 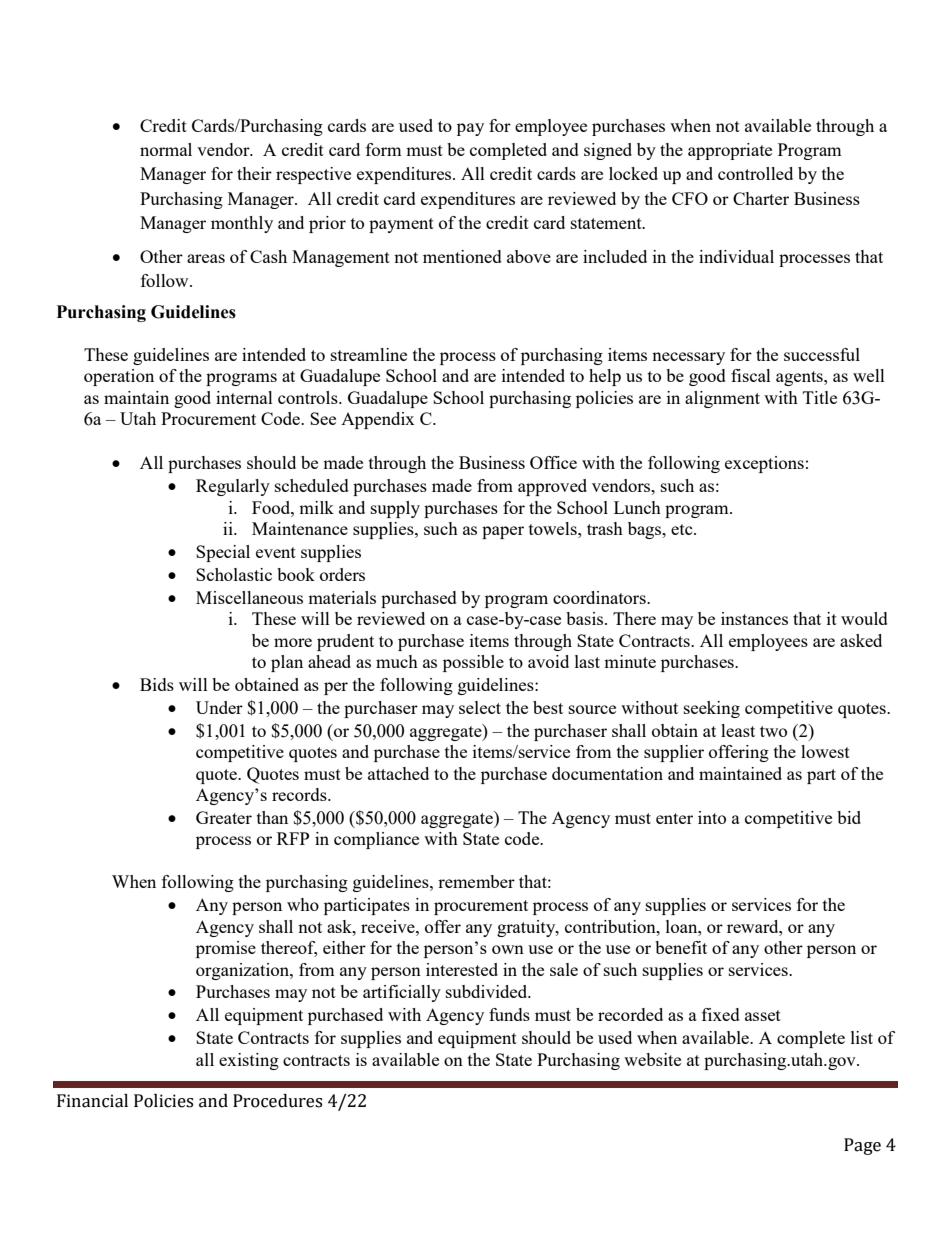 What do you see at coordinates (480, 707) in the image?
I see `select` at bounding box center [480, 707].
